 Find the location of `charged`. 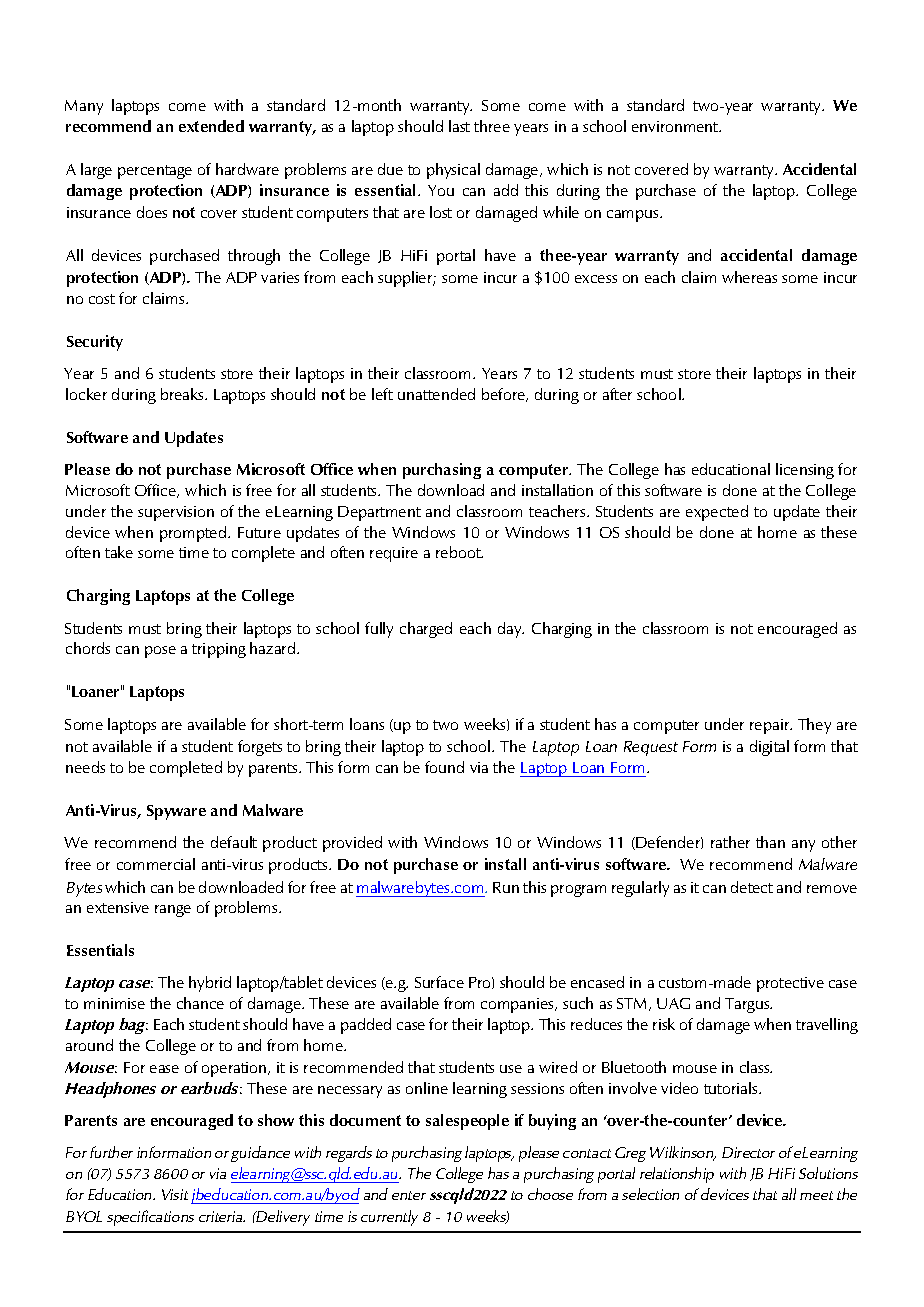

charged is located at coordinates (426, 630).
